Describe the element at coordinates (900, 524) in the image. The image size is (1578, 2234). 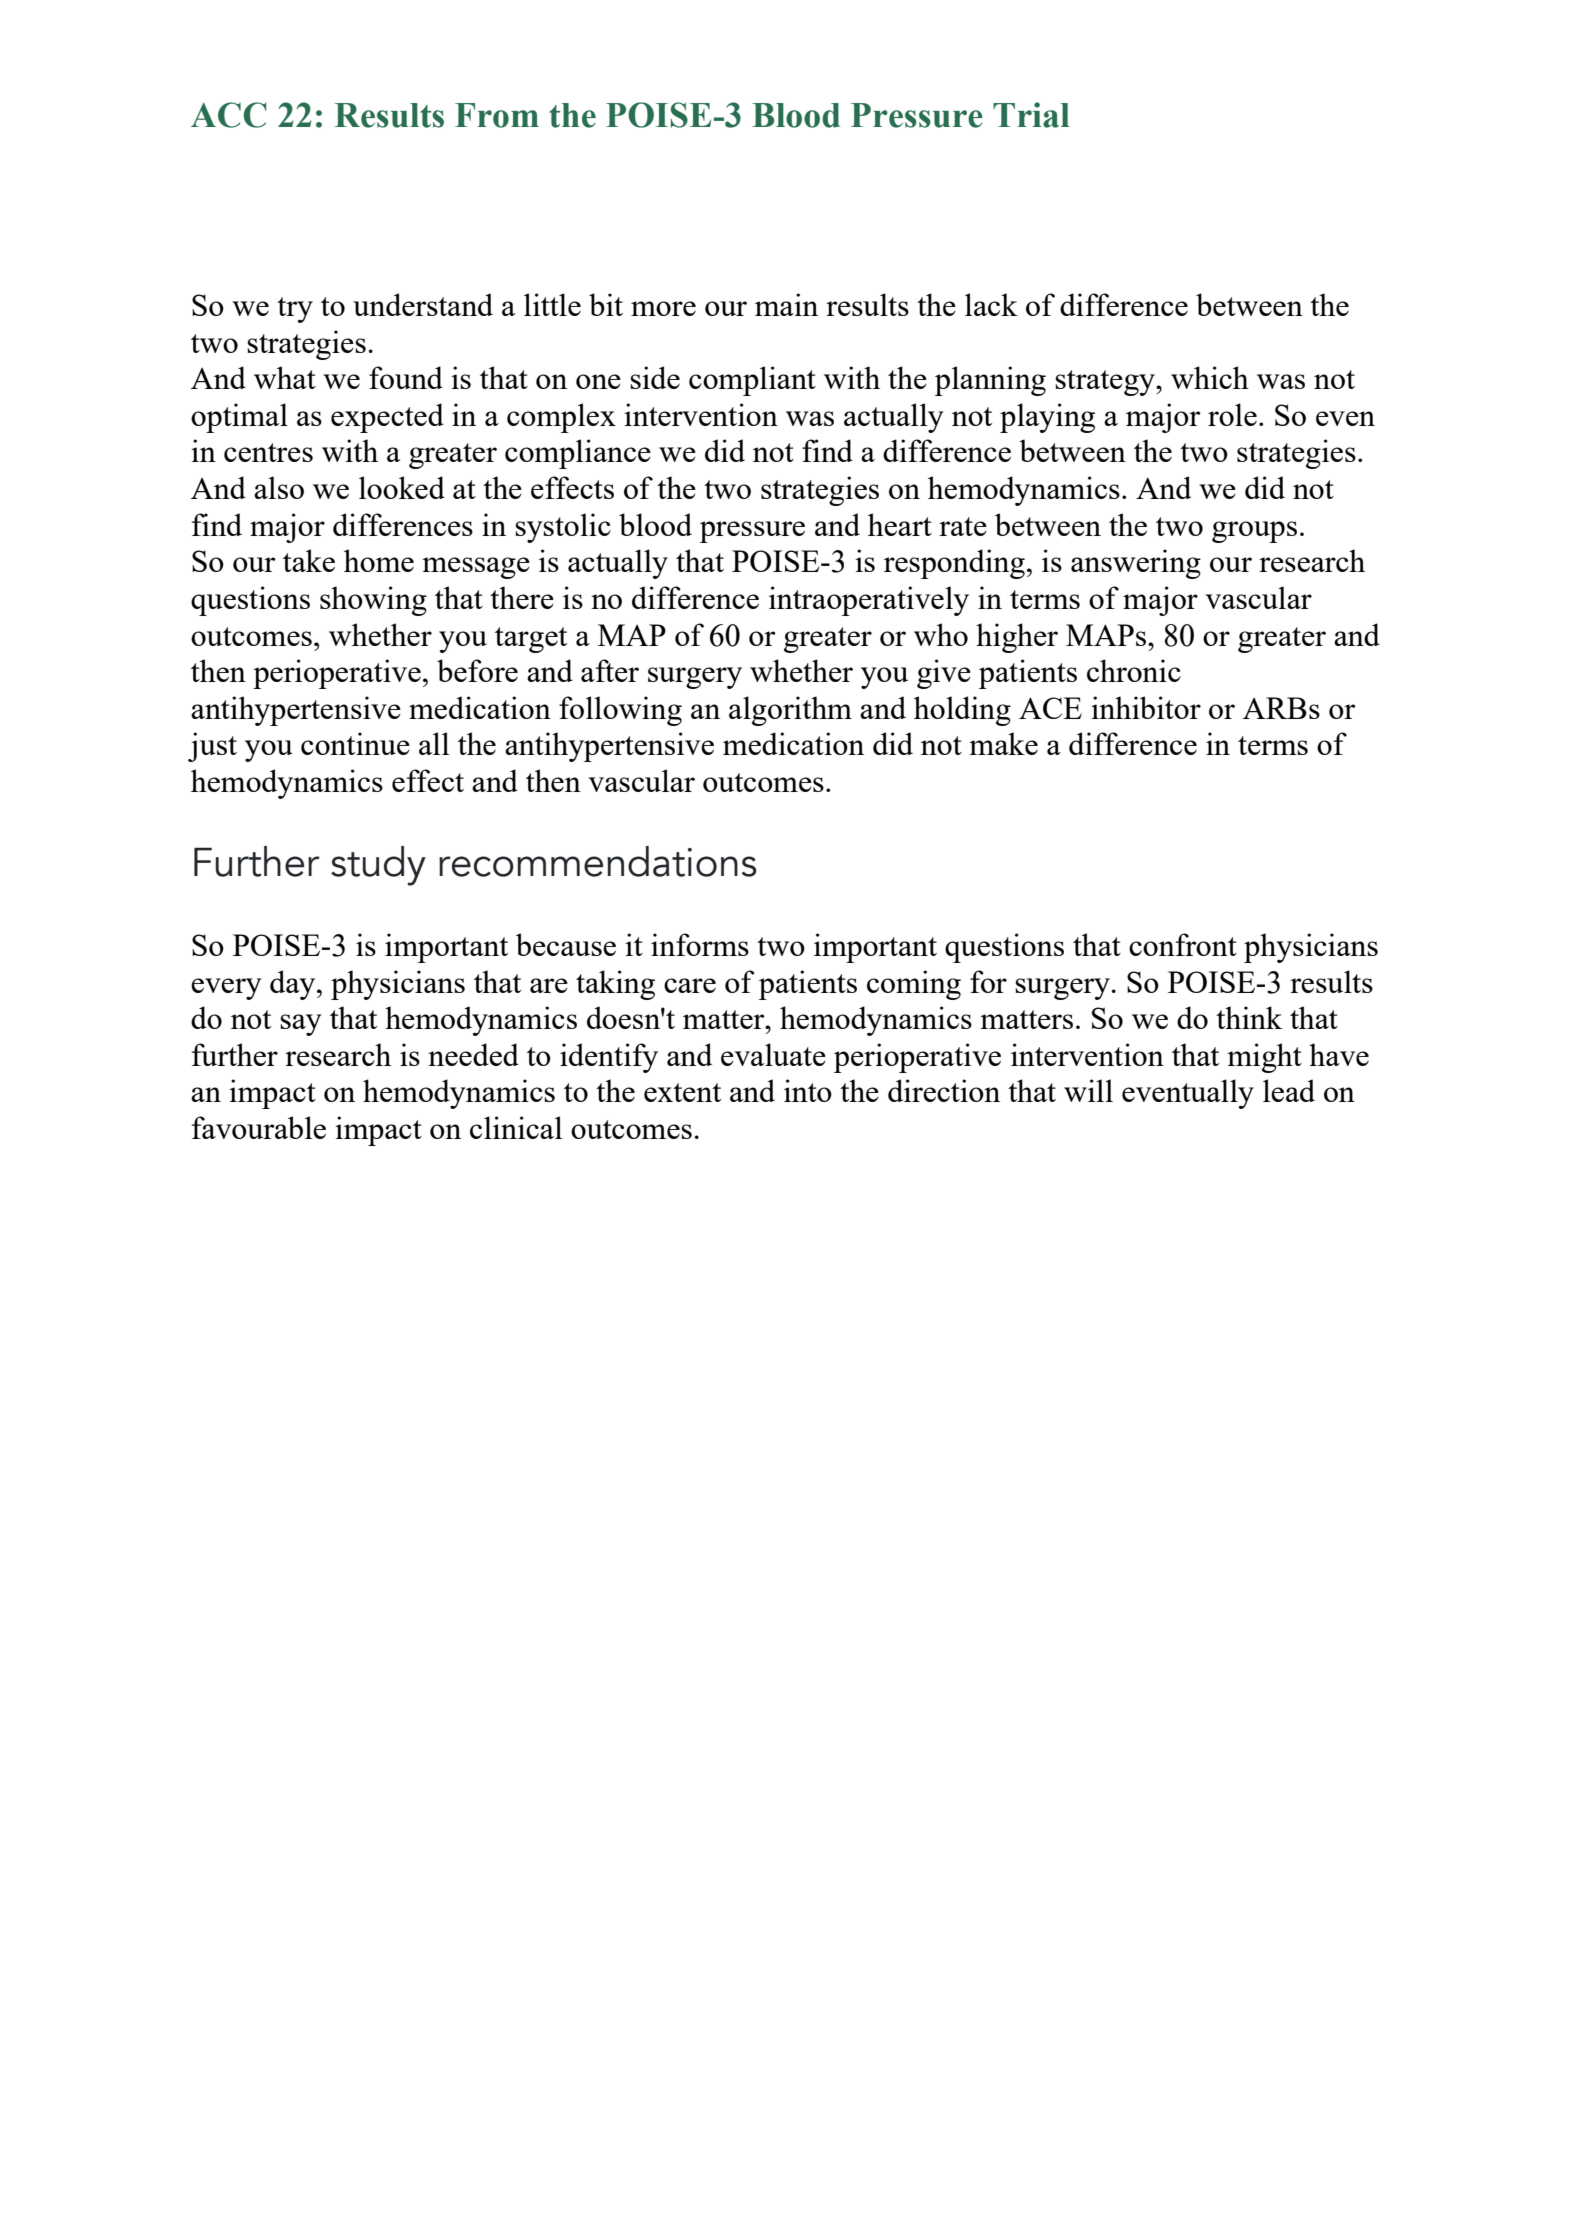
I see `heart` at that location.
